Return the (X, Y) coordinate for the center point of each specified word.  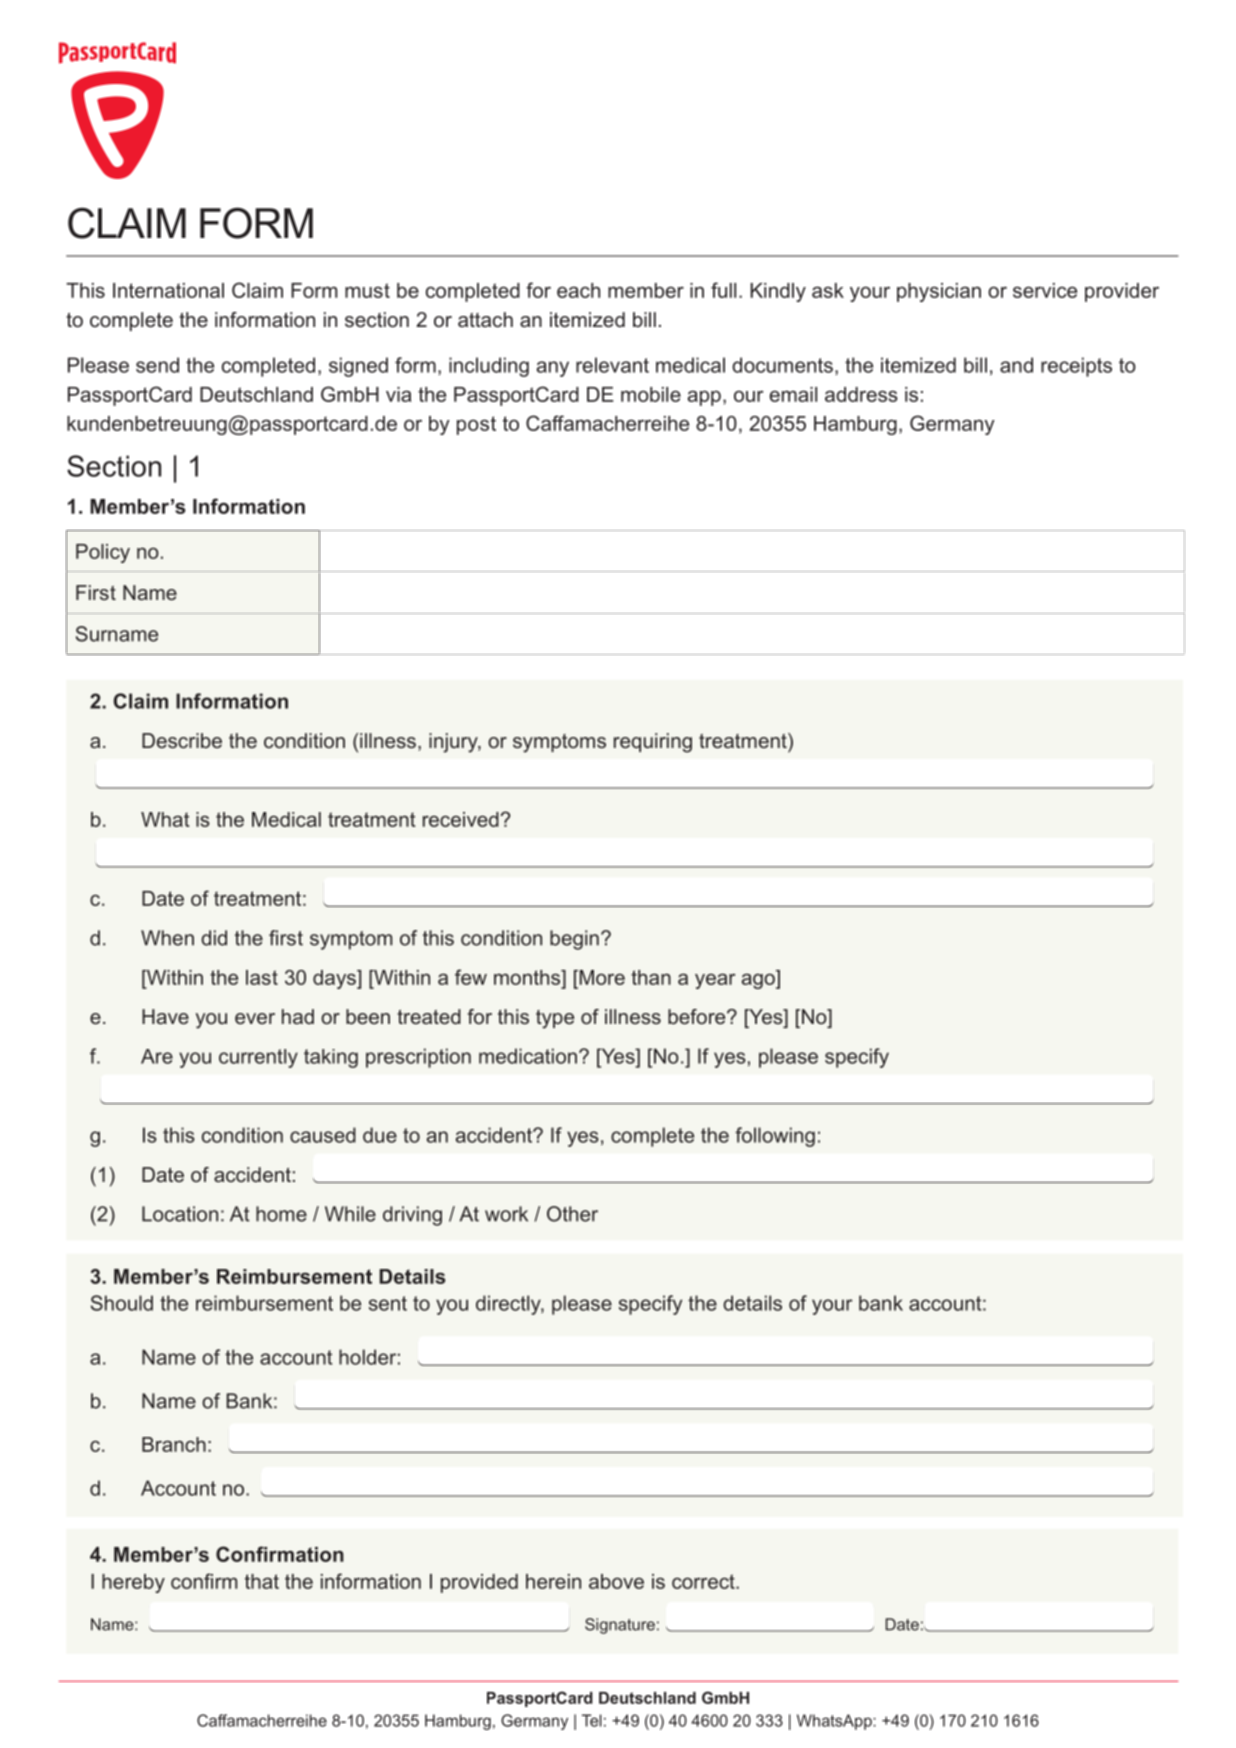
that (262, 1581)
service (1045, 290)
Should (122, 1303)
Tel (592, 1720)
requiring (653, 743)
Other (572, 1214)
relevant (612, 365)
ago (759, 980)
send (157, 365)
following (775, 1137)
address (861, 394)
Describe (182, 741)
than (651, 977)
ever (255, 1018)
